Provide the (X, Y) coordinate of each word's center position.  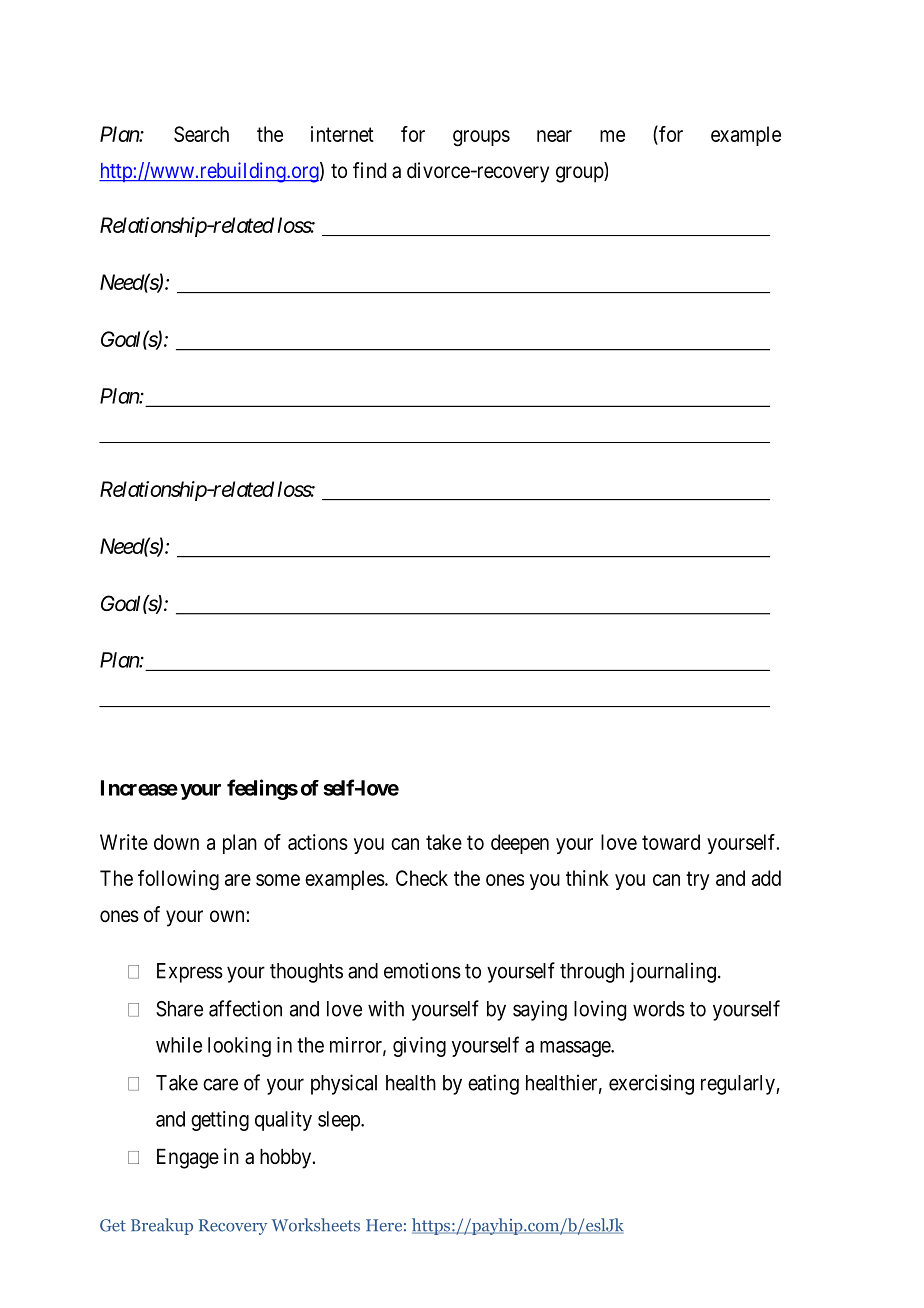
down (176, 842)
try (698, 880)
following (178, 880)
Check (422, 878)
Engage (188, 1159)
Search (201, 134)
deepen (520, 844)
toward (671, 842)
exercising (651, 1084)
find (369, 170)
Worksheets (315, 1225)
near (554, 136)
